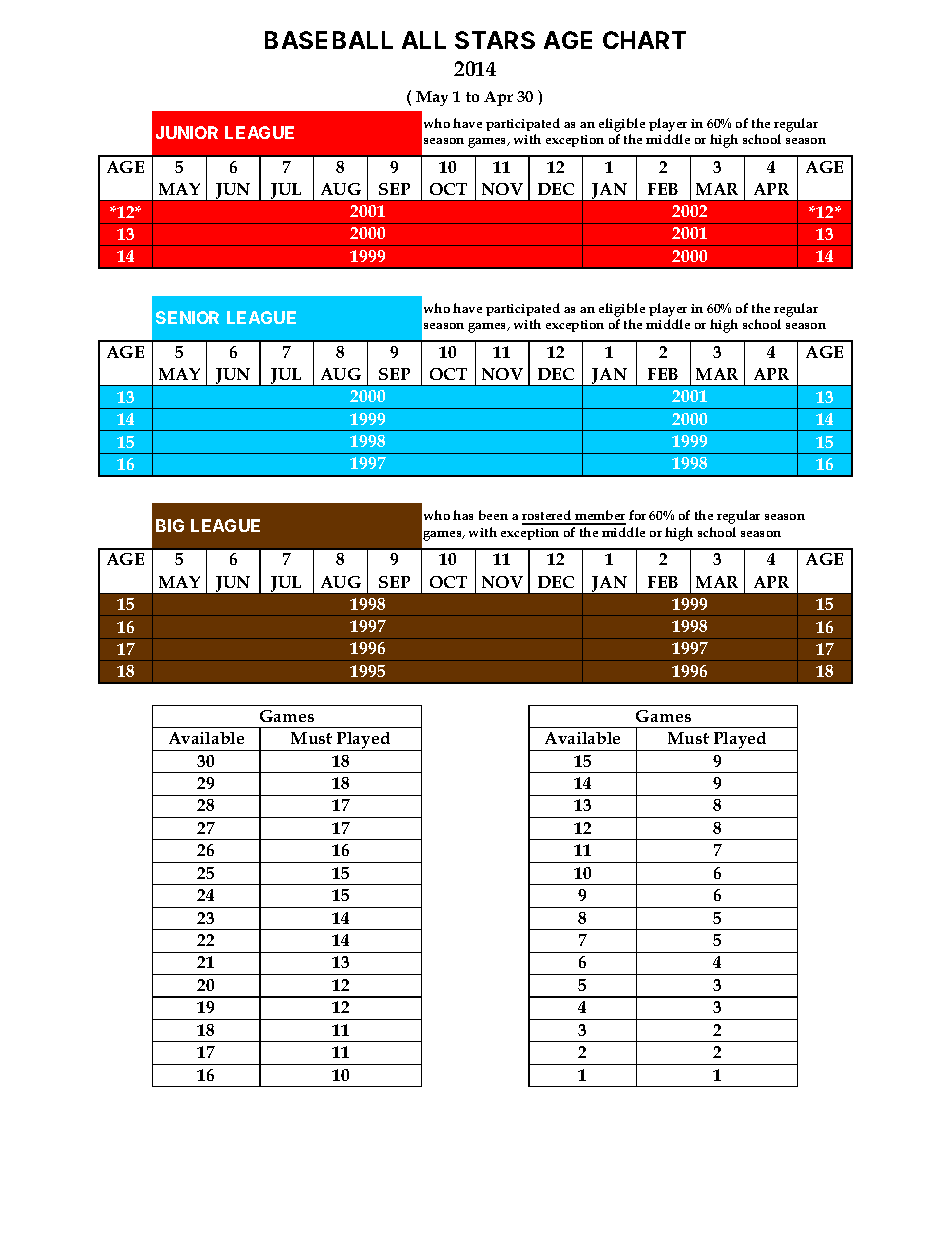  What do you see at coordinates (644, 40) in the screenshot?
I see `CHART` at bounding box center [644, 40].
